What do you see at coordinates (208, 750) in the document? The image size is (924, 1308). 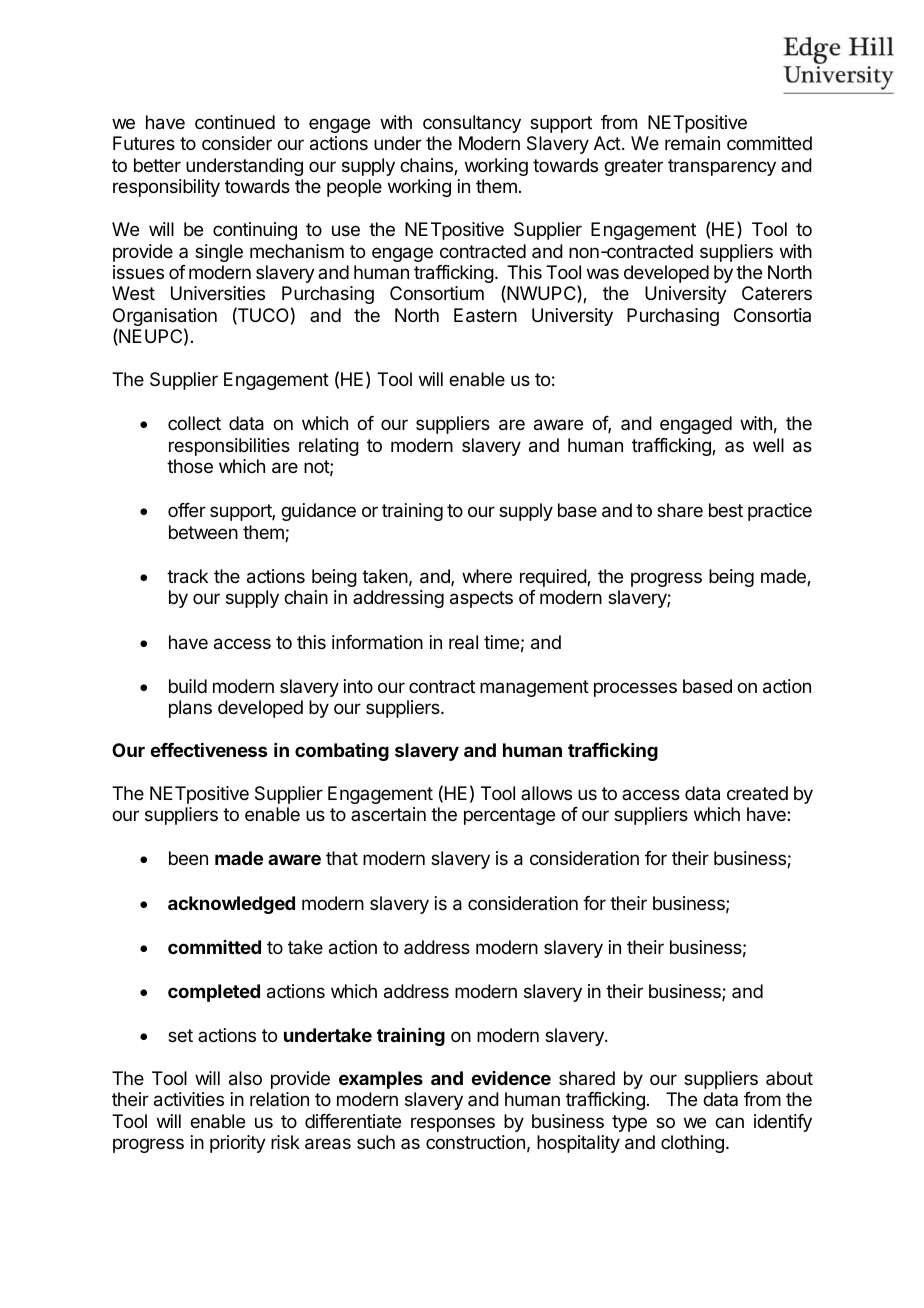 I see `effectiveness` at bounding box center [208, 750].
